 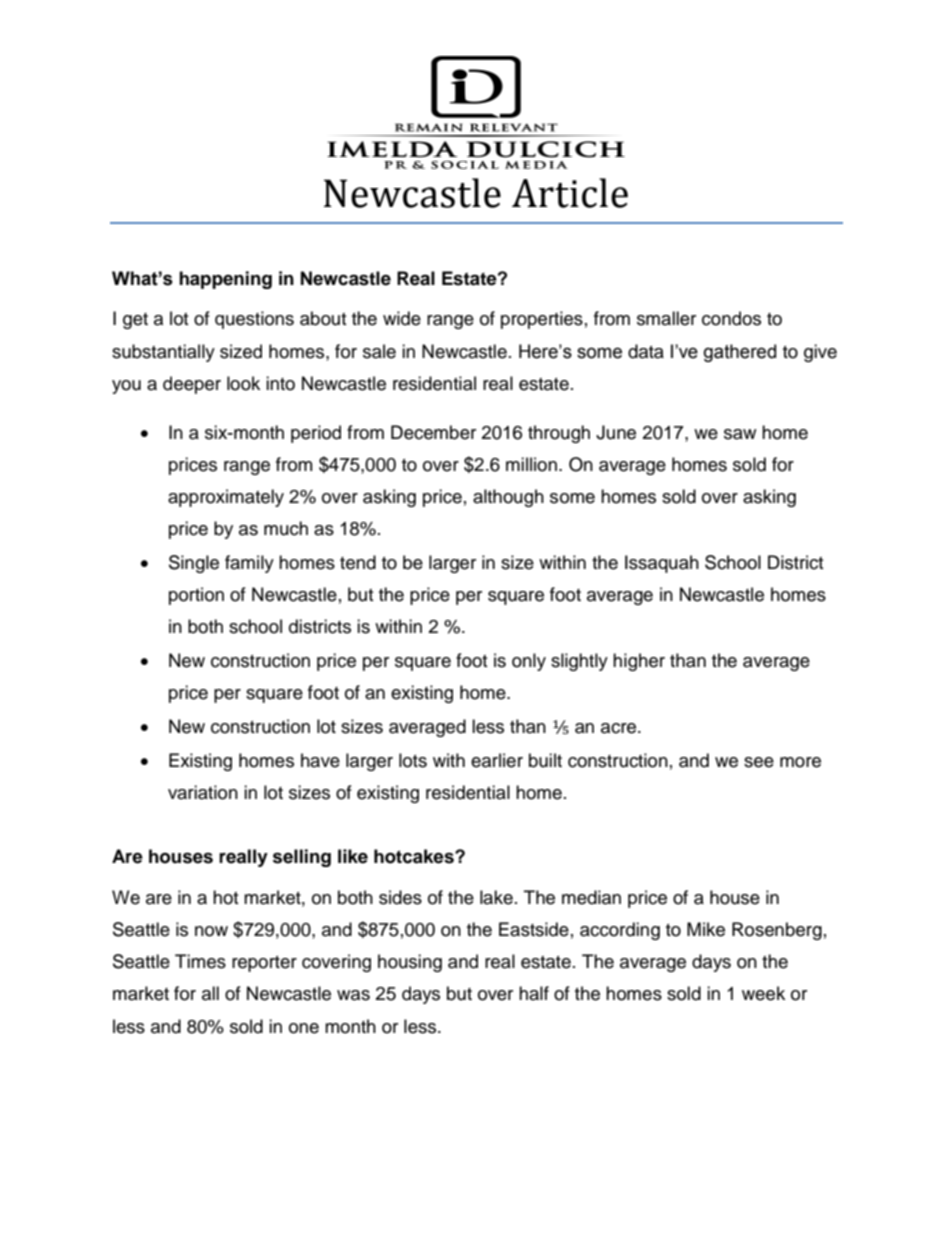 What do you see at coordinates (534, 993) in the image?
I see `half` at bounding box center [534, 993].
